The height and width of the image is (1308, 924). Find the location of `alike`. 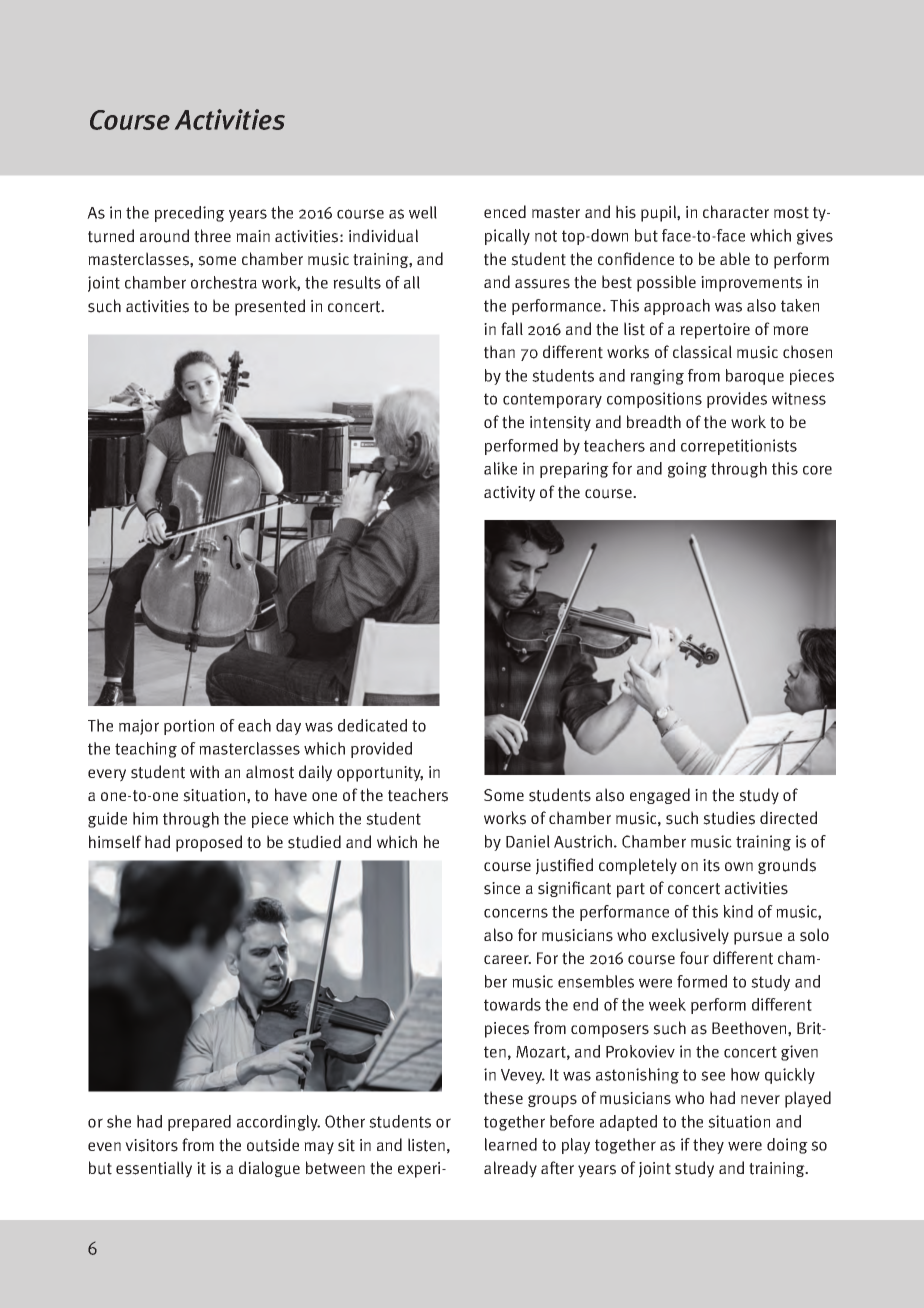

alike is located at coordinates (500, 468).
